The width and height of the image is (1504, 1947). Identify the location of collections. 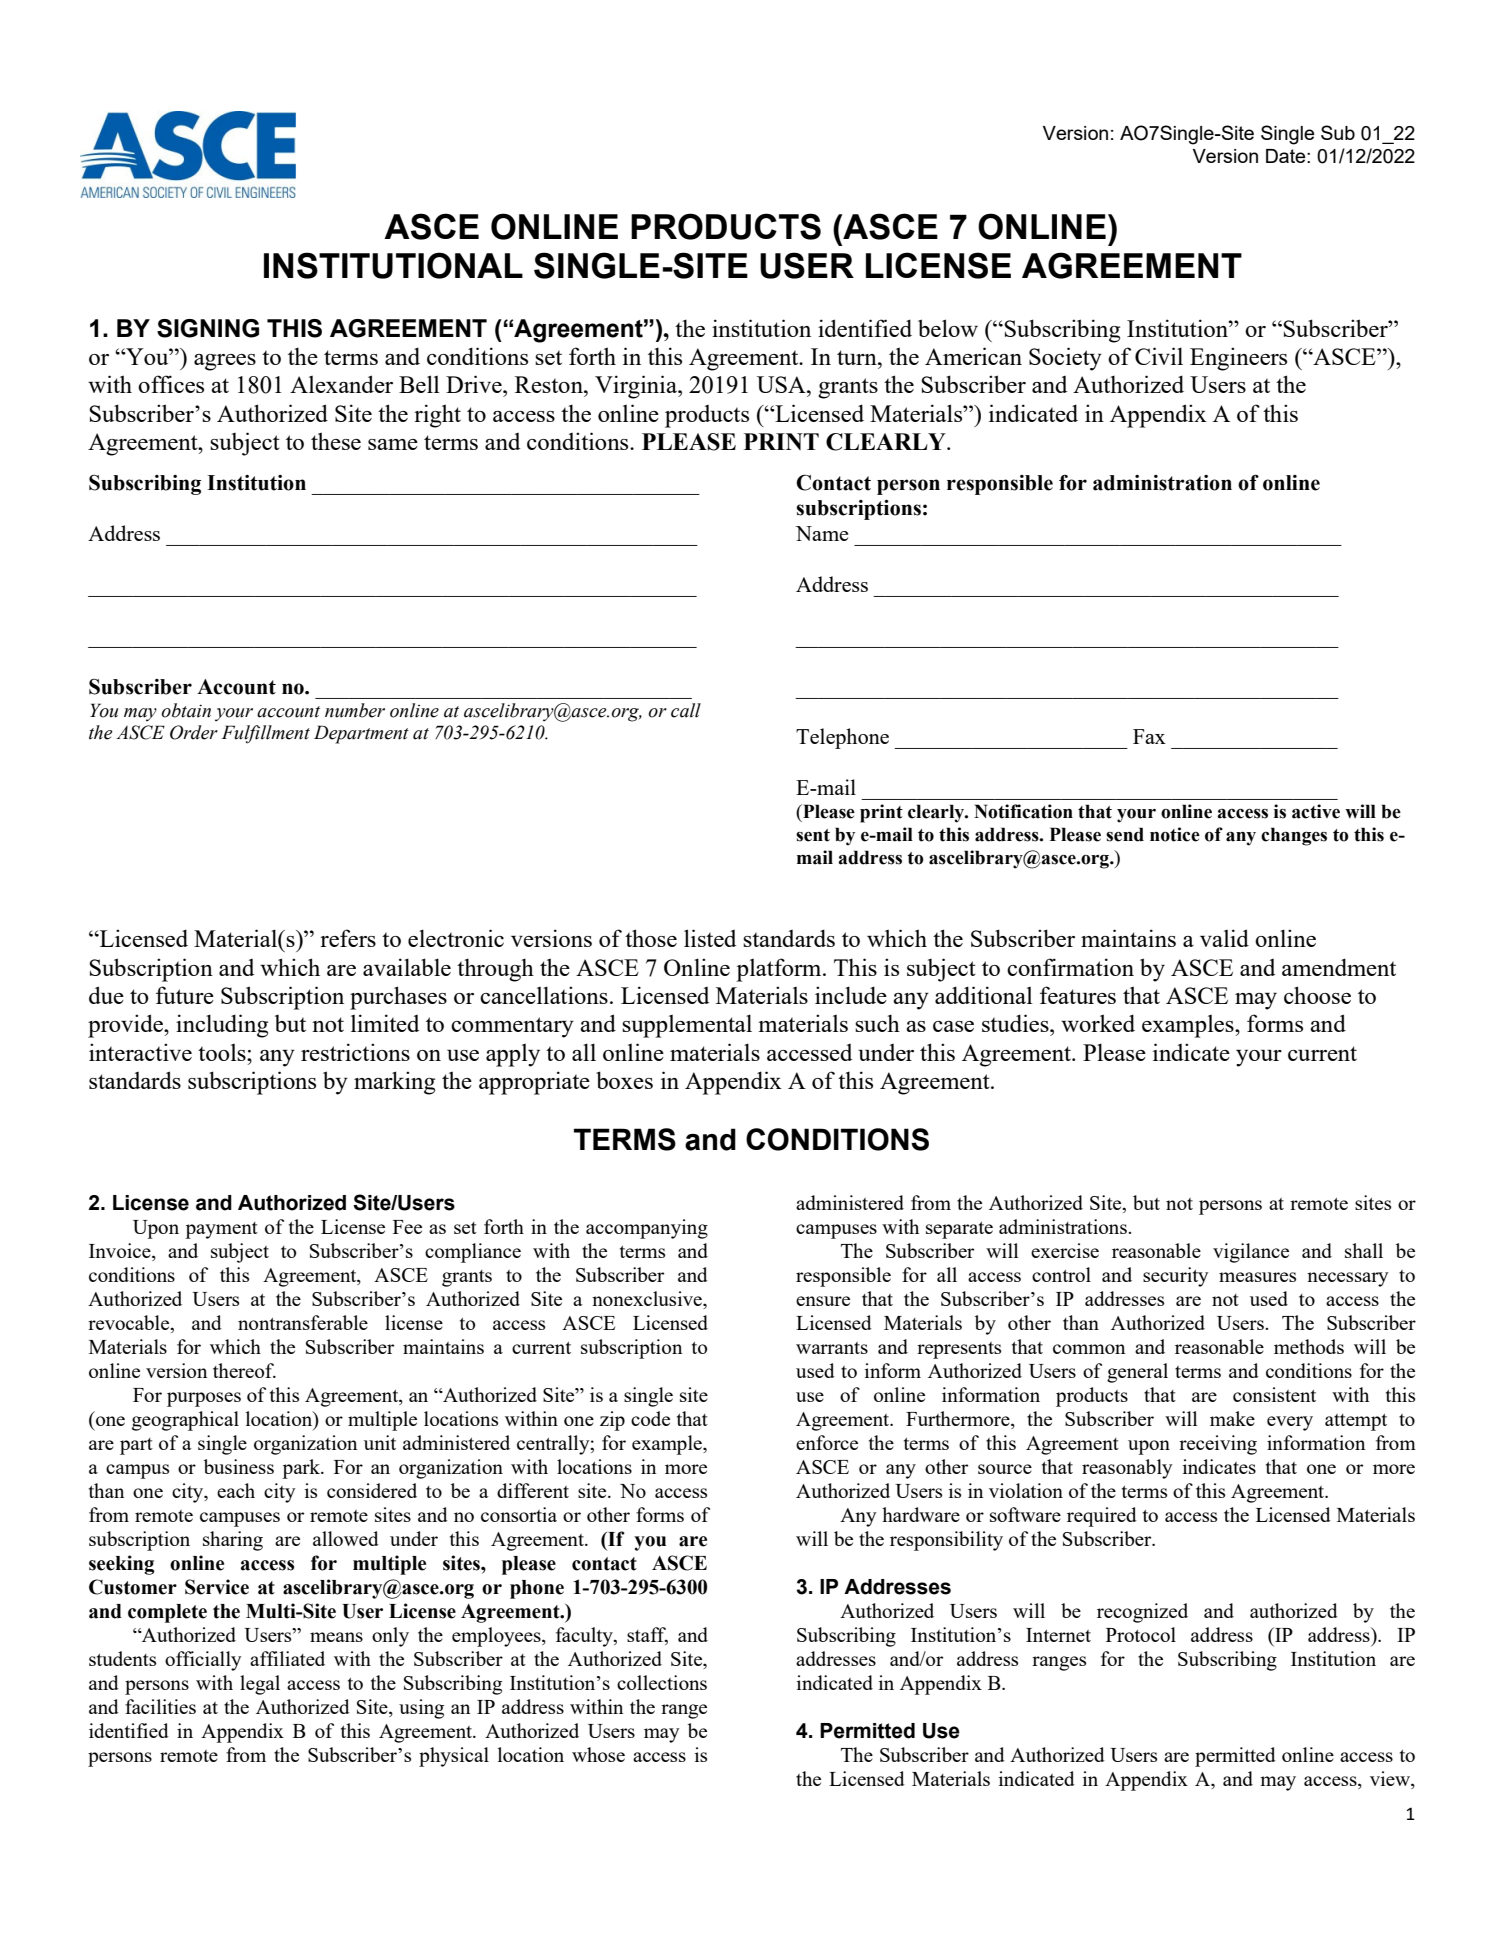
(662, 1682).
